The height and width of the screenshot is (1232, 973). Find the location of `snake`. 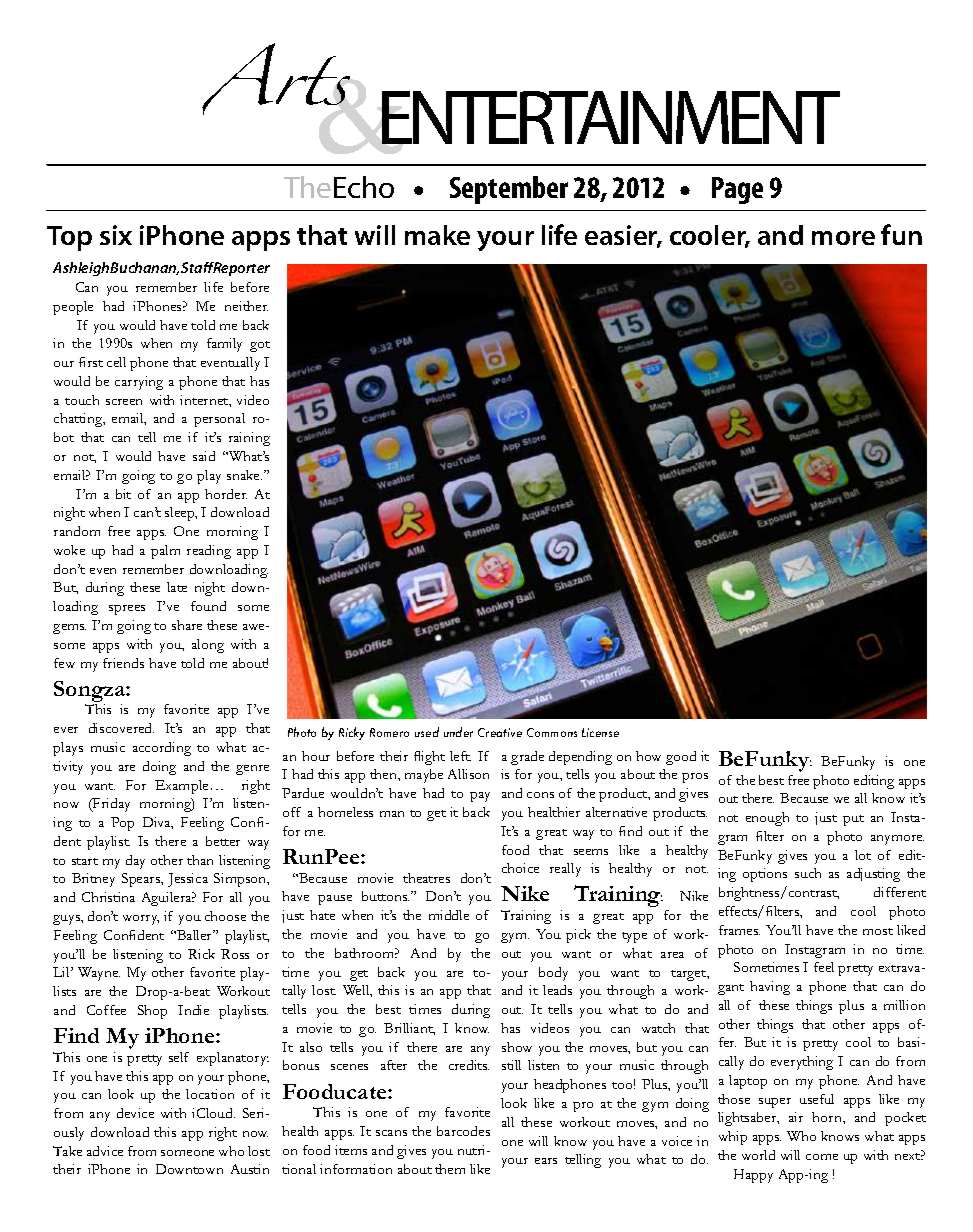

snake is located at coordinates (244, 475).
